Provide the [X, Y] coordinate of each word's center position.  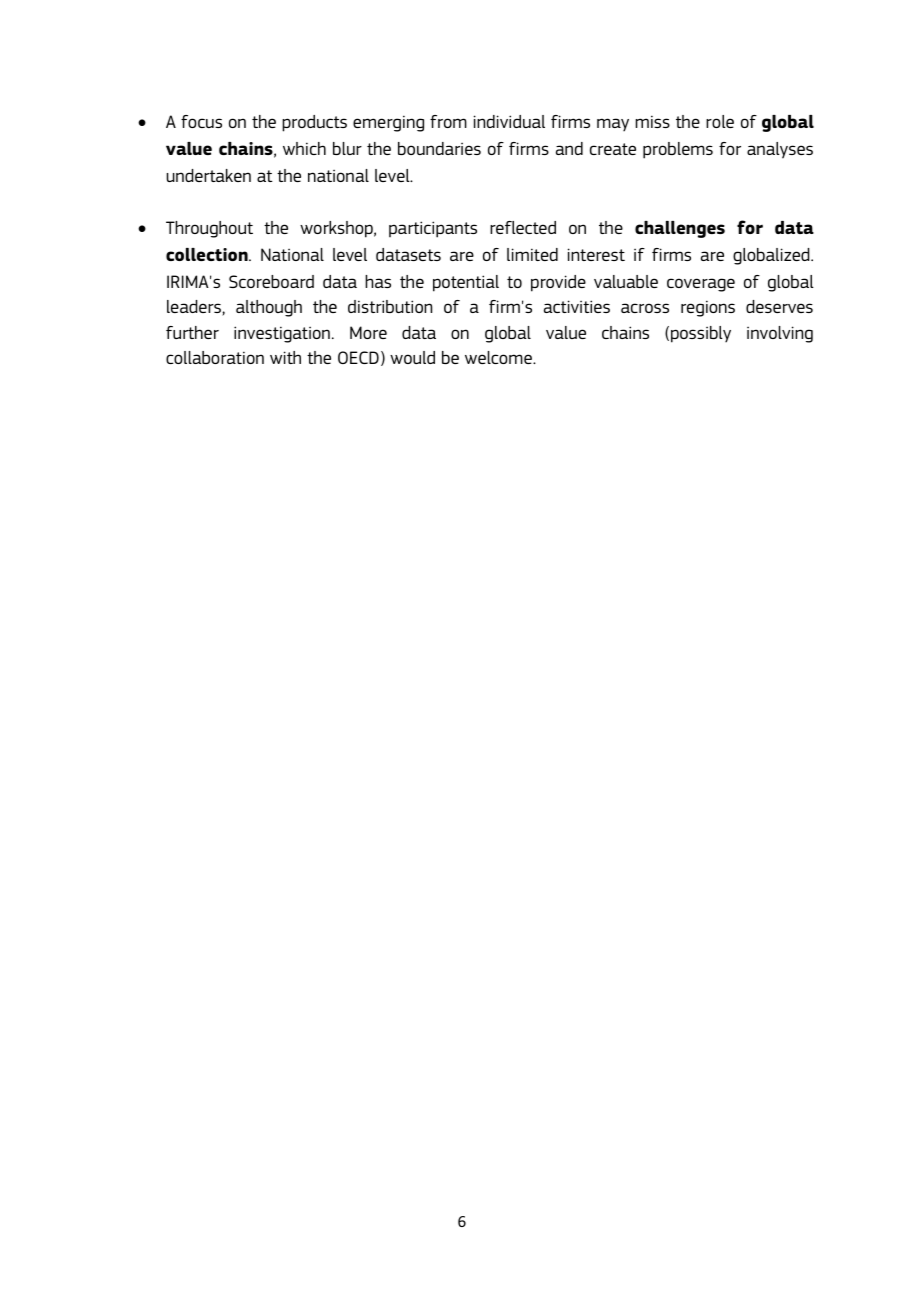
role [720, 121]
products [314, 123]
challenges [680, 229]
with [285, 357]
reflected [523, 227]
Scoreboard [271, 281]
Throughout [209, 229]
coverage [701, 285]
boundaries [439, 148]
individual [509, 121]
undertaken [208, 175]
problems [678, 150]
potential [466, 283]
